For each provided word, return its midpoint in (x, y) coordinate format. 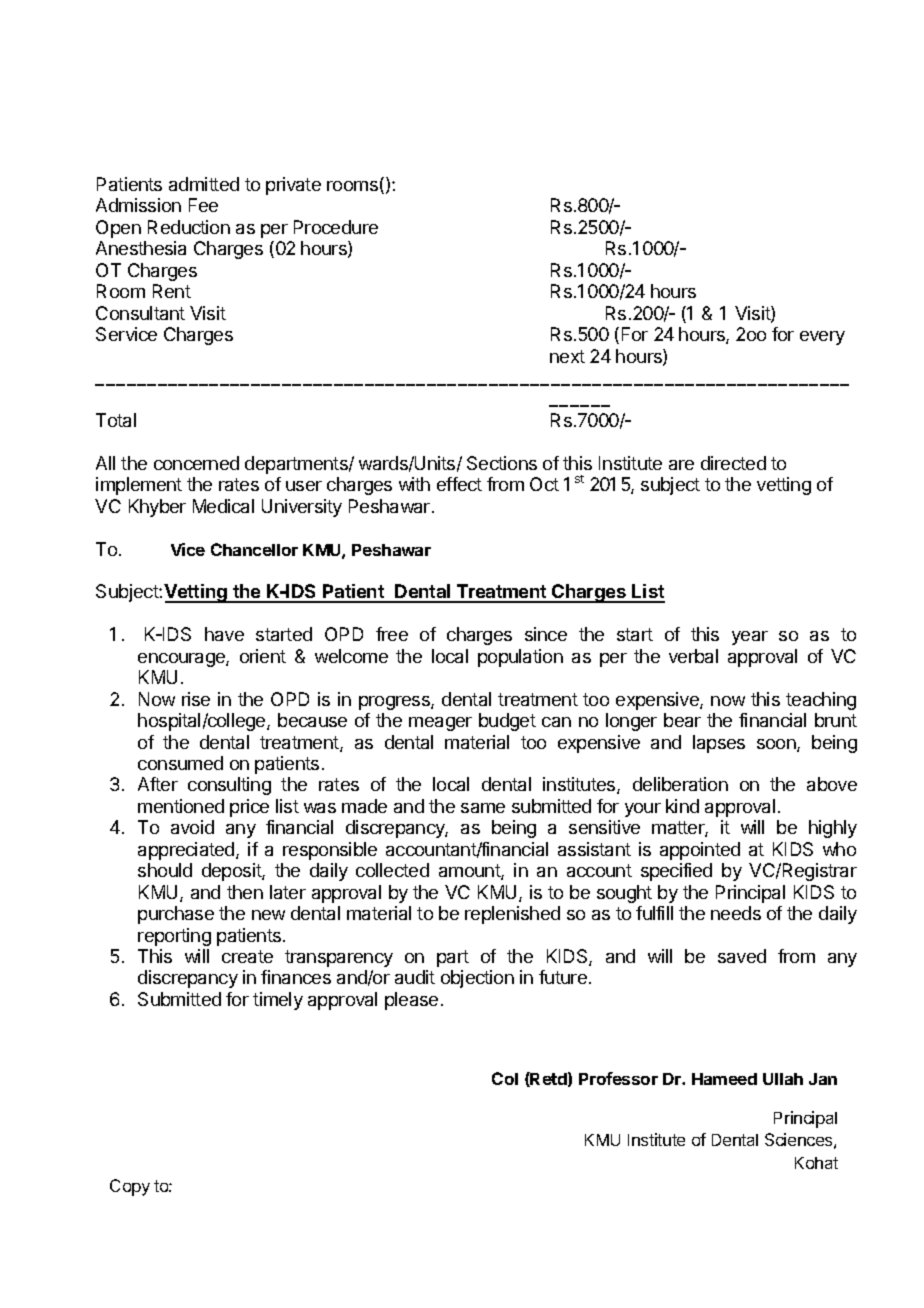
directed (733, 463)
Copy (130, 1187)
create (247, 956)
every (822, 338)
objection (477, 979)
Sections (502, 463)
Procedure (336, 227)
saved (742, 956)
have (224, 634)
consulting (229, 786)
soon (777, 745)
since (546, 634)
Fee (203, 205)
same (483, 808)
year (750, 638)
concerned (196, 463)
